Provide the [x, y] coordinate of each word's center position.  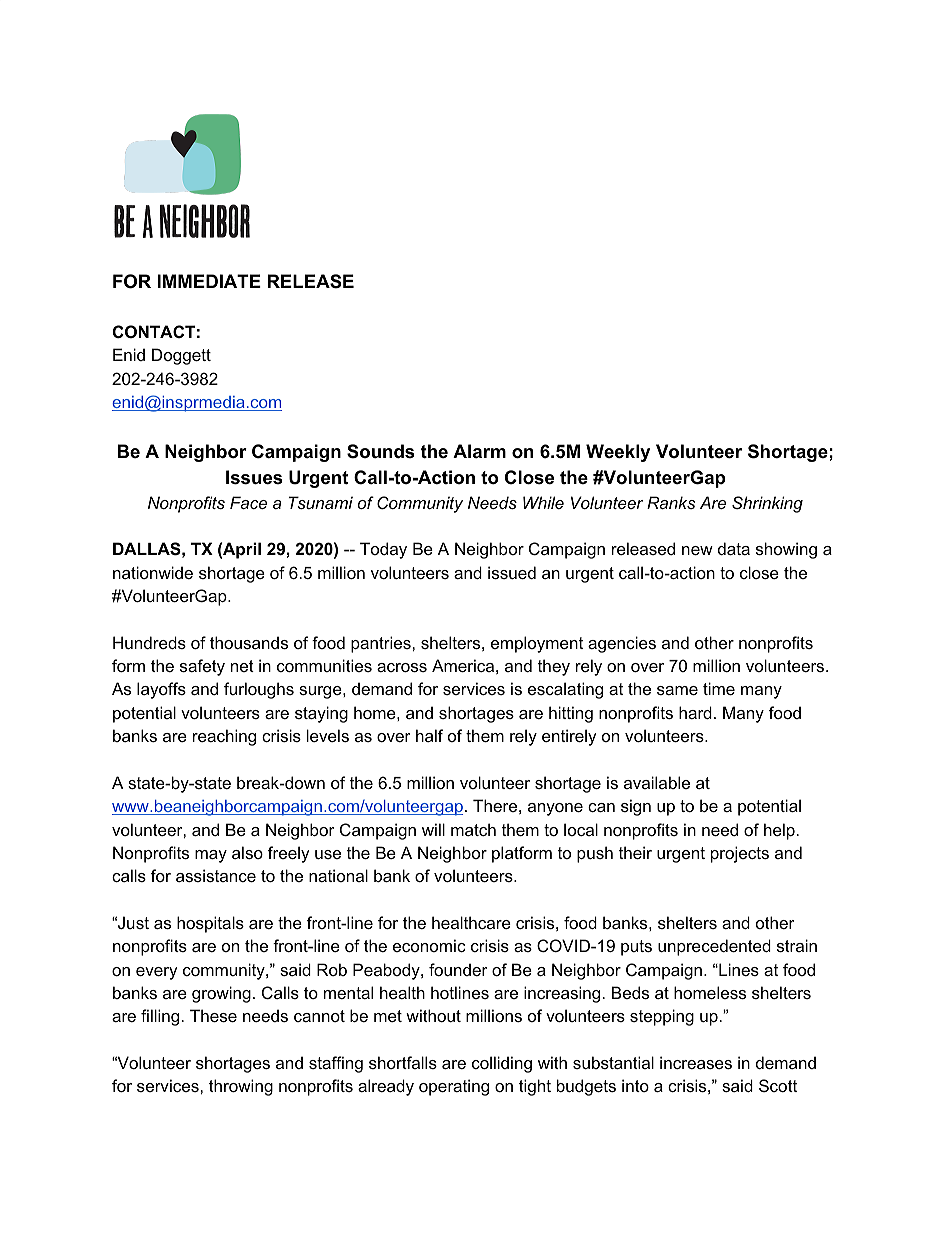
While [543, 502]
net [242, 666]
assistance [216, 875]
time [719, 688]
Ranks [671, 502]
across [402, 667]
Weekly [618, 453]
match [473, 829]
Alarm [479, 451]
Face [248, 502]
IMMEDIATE [209, 281]
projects [740, 854]
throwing [241, 1087]
